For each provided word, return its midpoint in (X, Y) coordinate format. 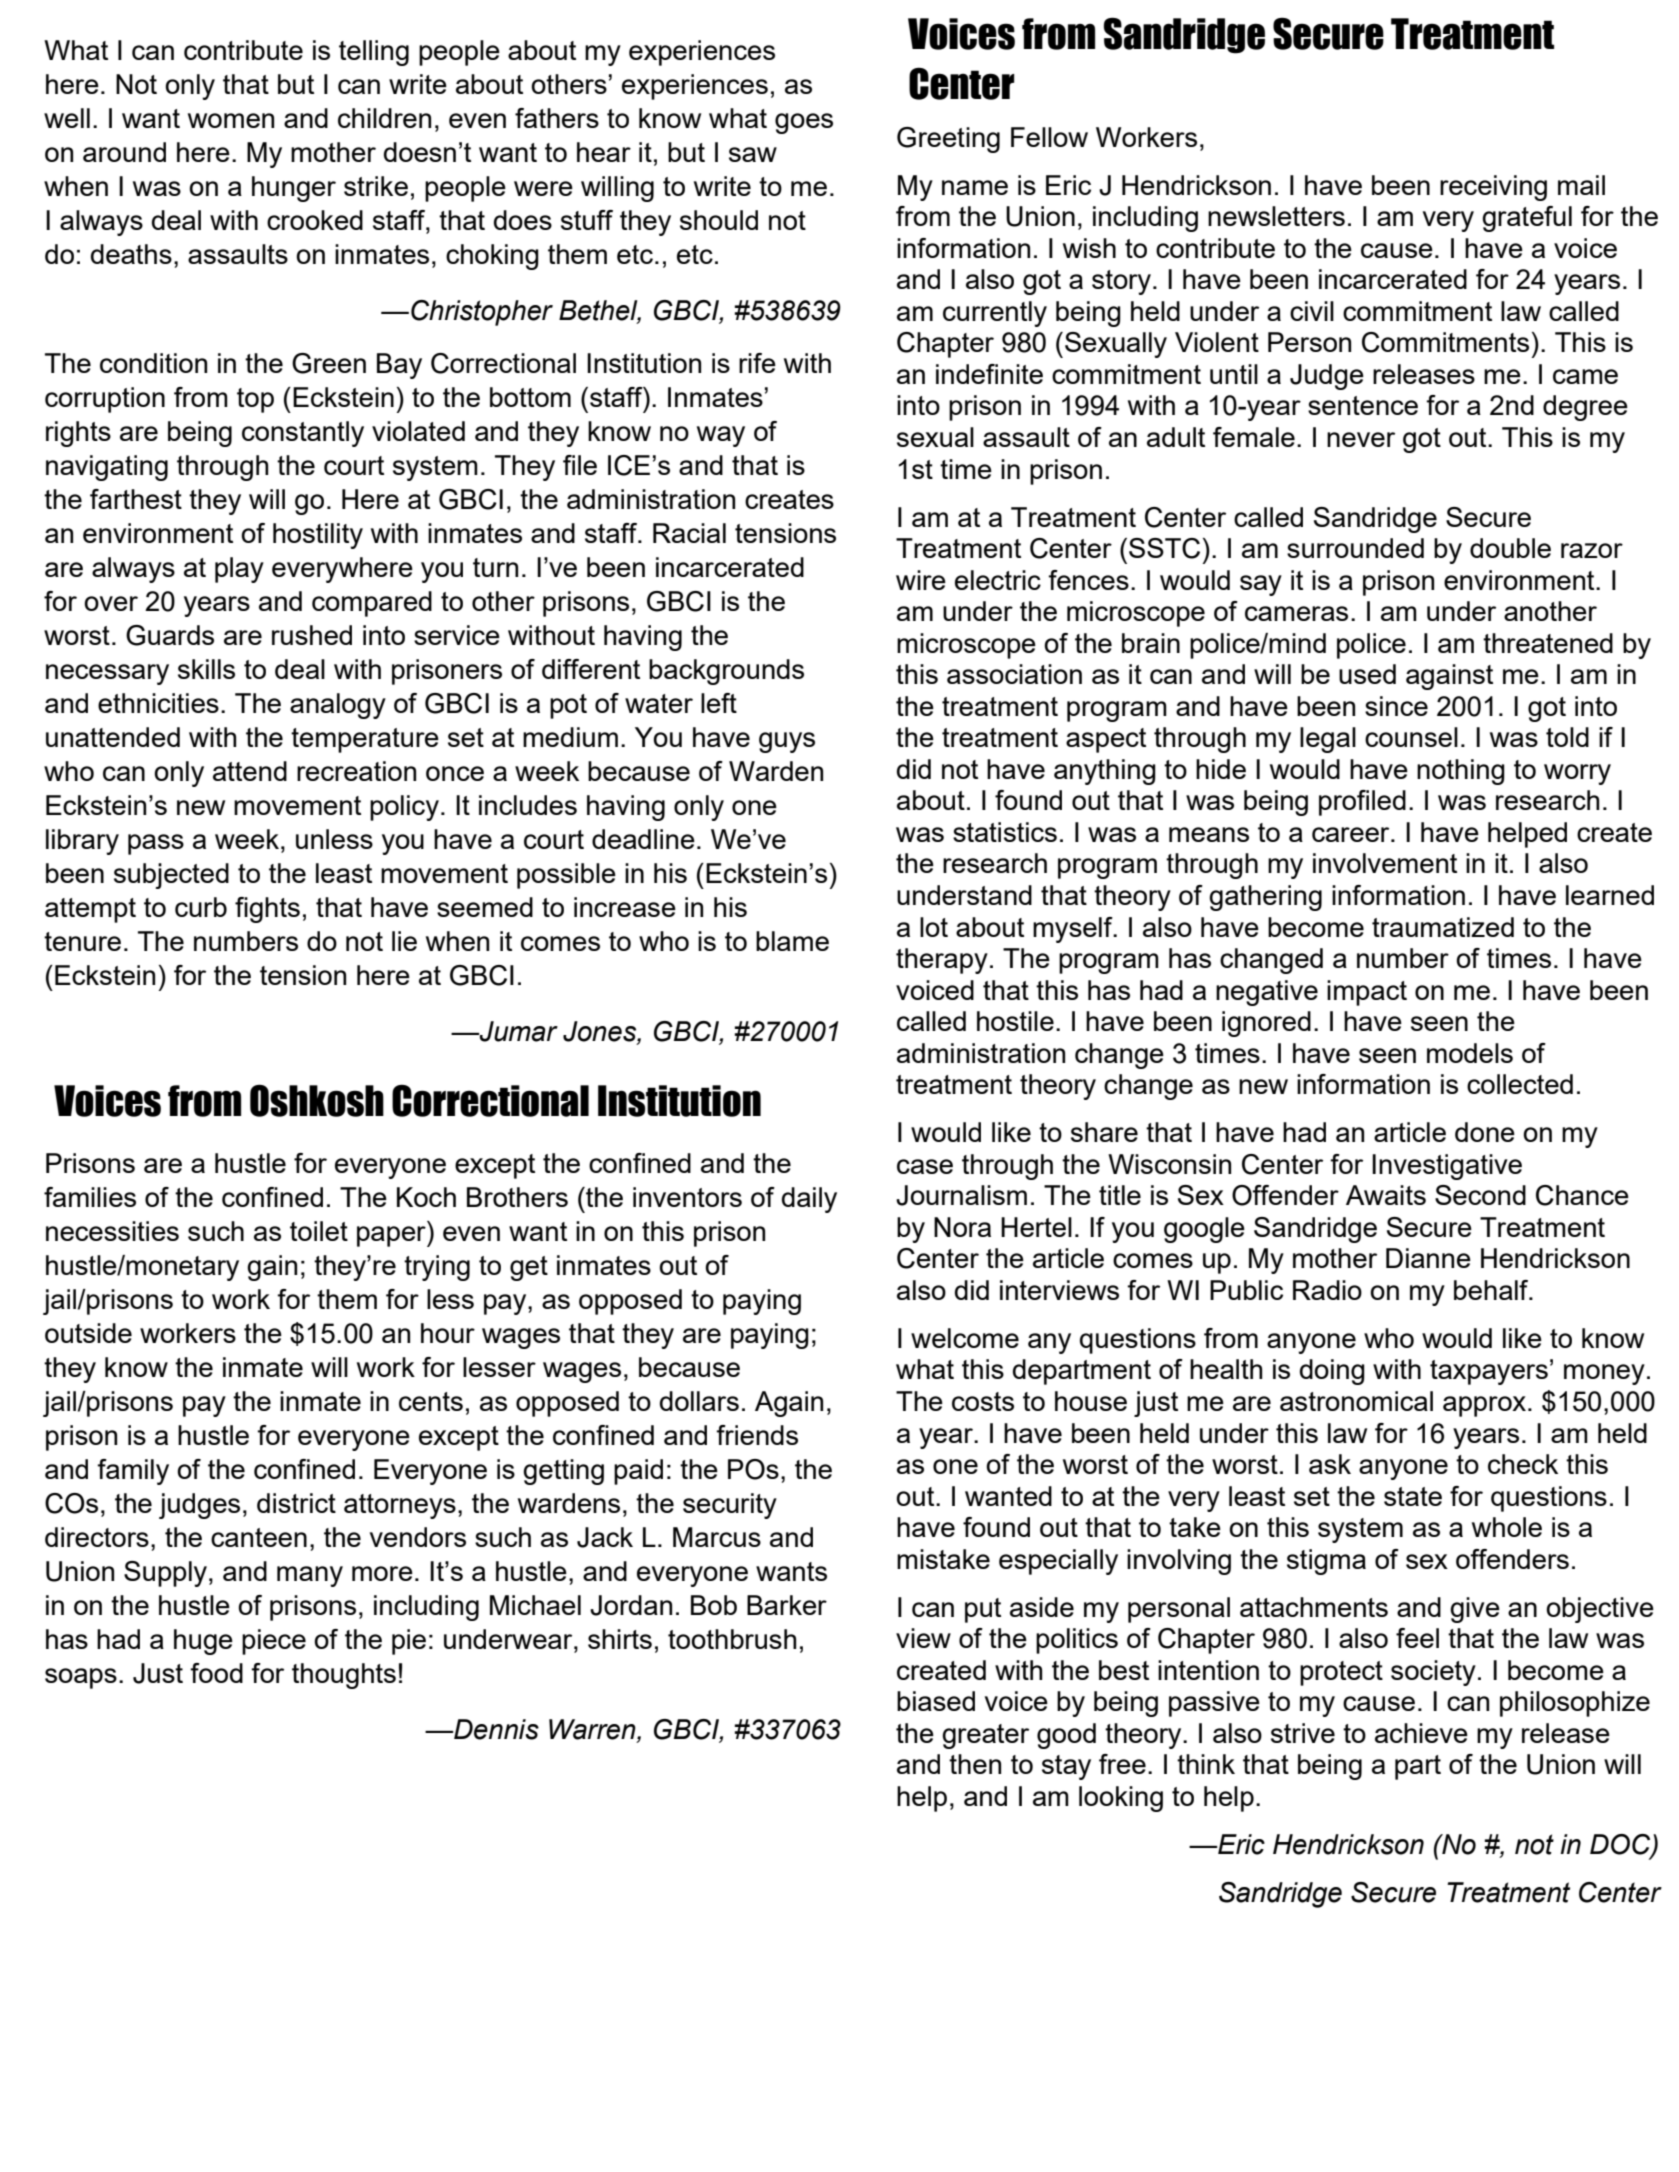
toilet (319, 1231)
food (216, 1673)
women (231, 120)
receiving (1493, 188)
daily (809, 1200)
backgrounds (726, 672)
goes (804, 123)
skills (206, 669)
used (1367, 674)
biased (936, 1701)
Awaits (1386, 1195)
